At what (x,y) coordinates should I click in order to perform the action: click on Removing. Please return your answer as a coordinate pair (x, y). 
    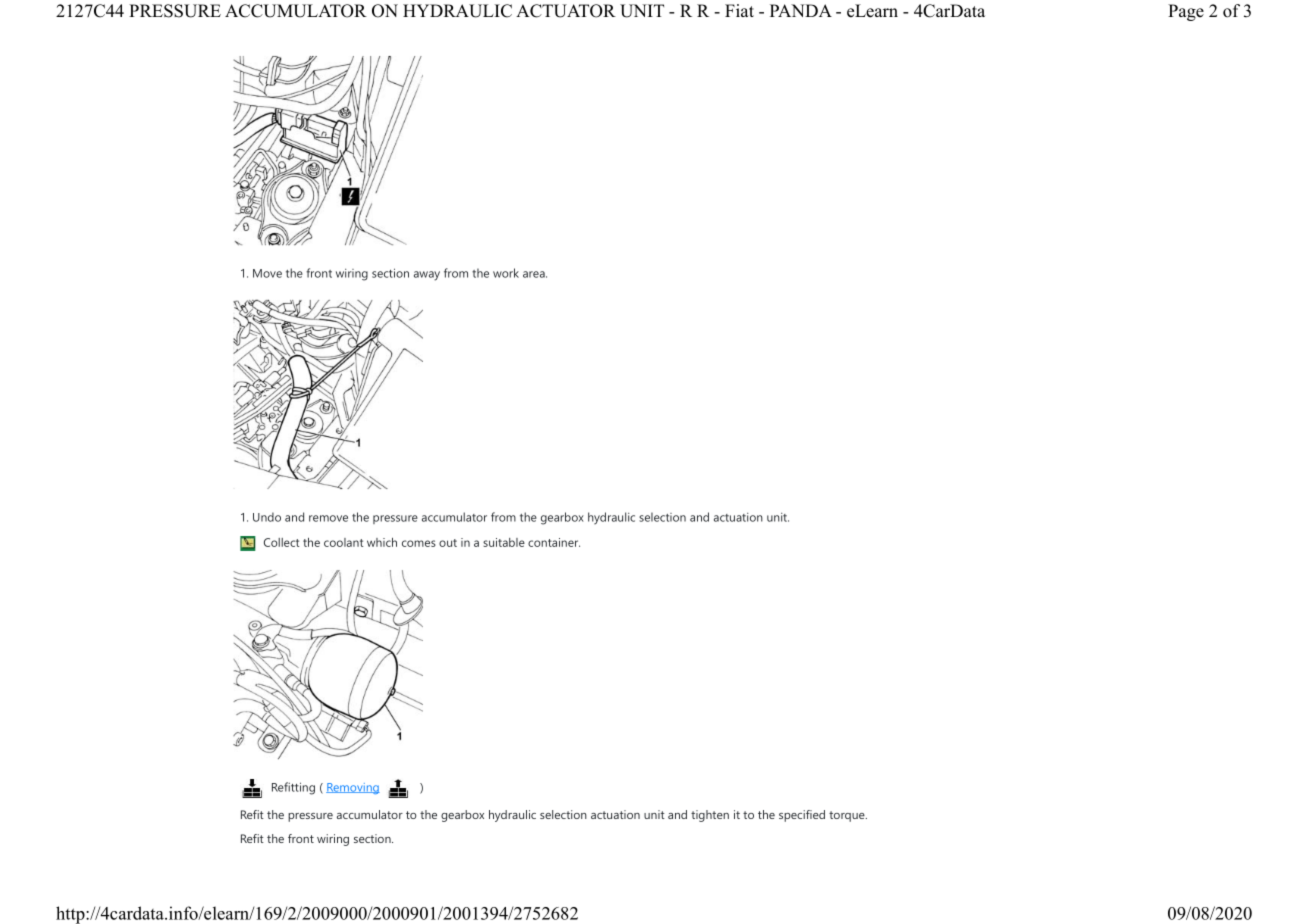
    Looking at the image, I should click on (353, 788).
